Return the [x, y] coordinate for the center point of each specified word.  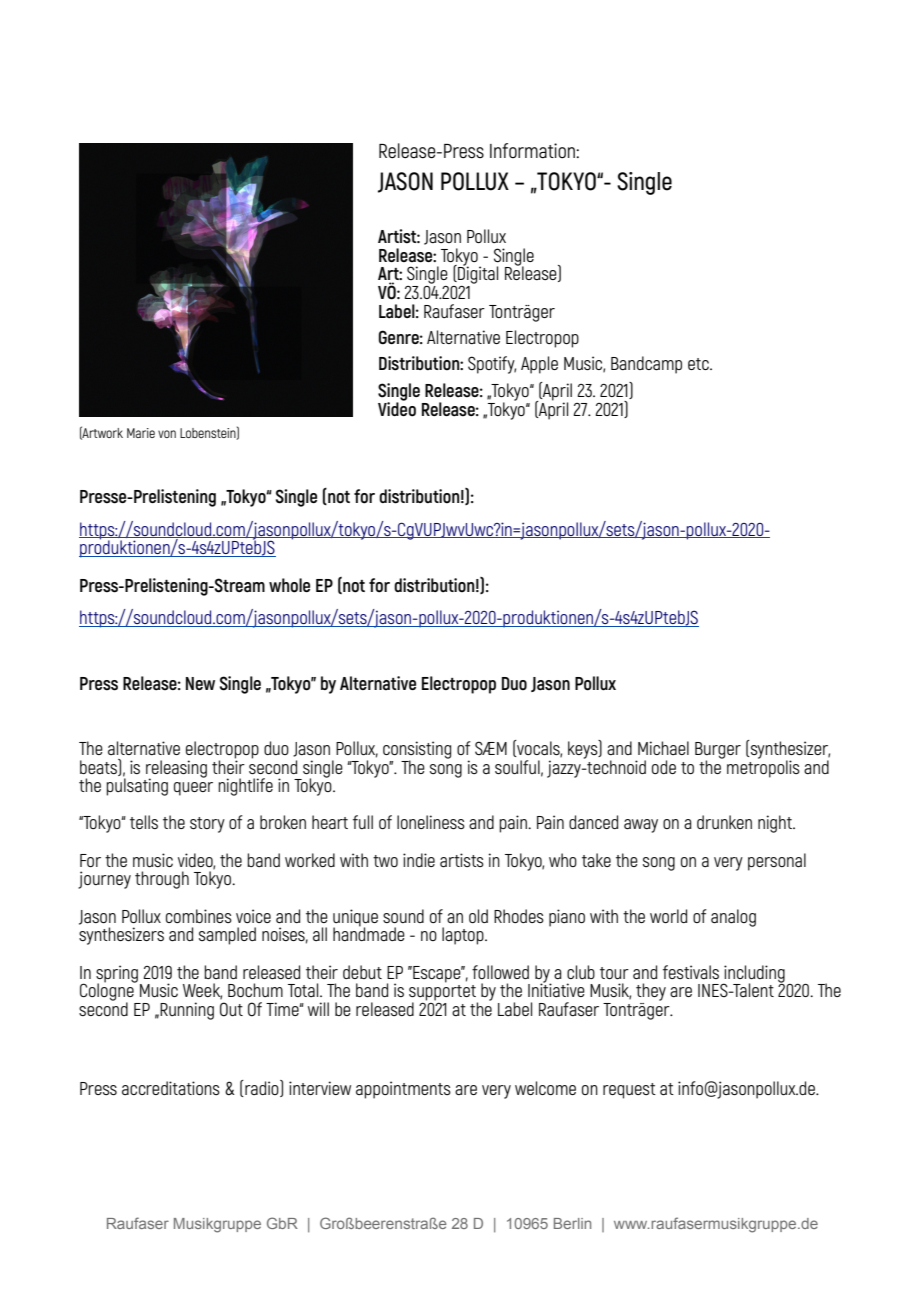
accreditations [171, 1088]
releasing [176, 770]
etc [699, 364]
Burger [718, 751]
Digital [477, 274]
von [167, 434]
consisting [417, 751]
